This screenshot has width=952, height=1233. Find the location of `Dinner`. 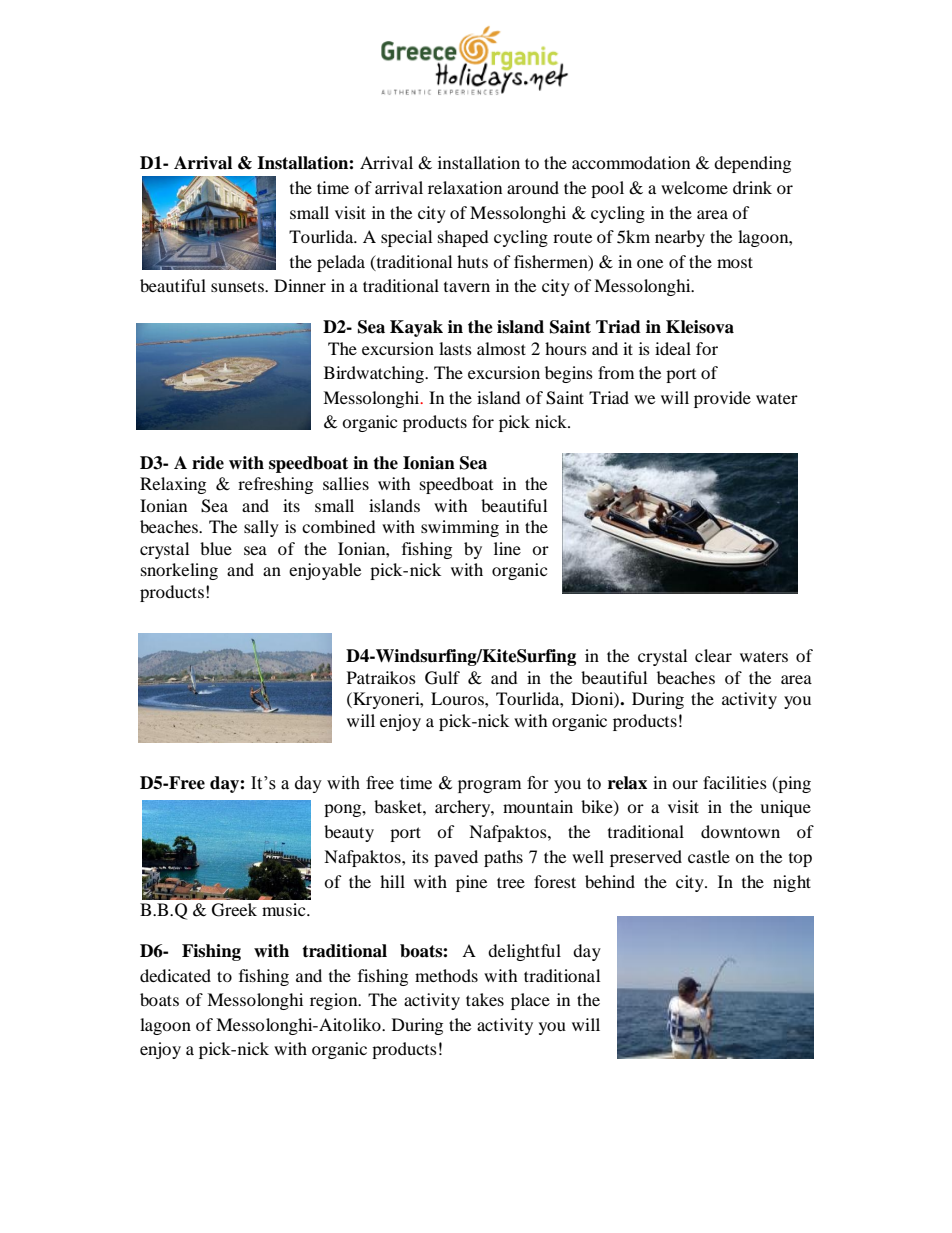

Dinner is located at coordinates (300, 285).
